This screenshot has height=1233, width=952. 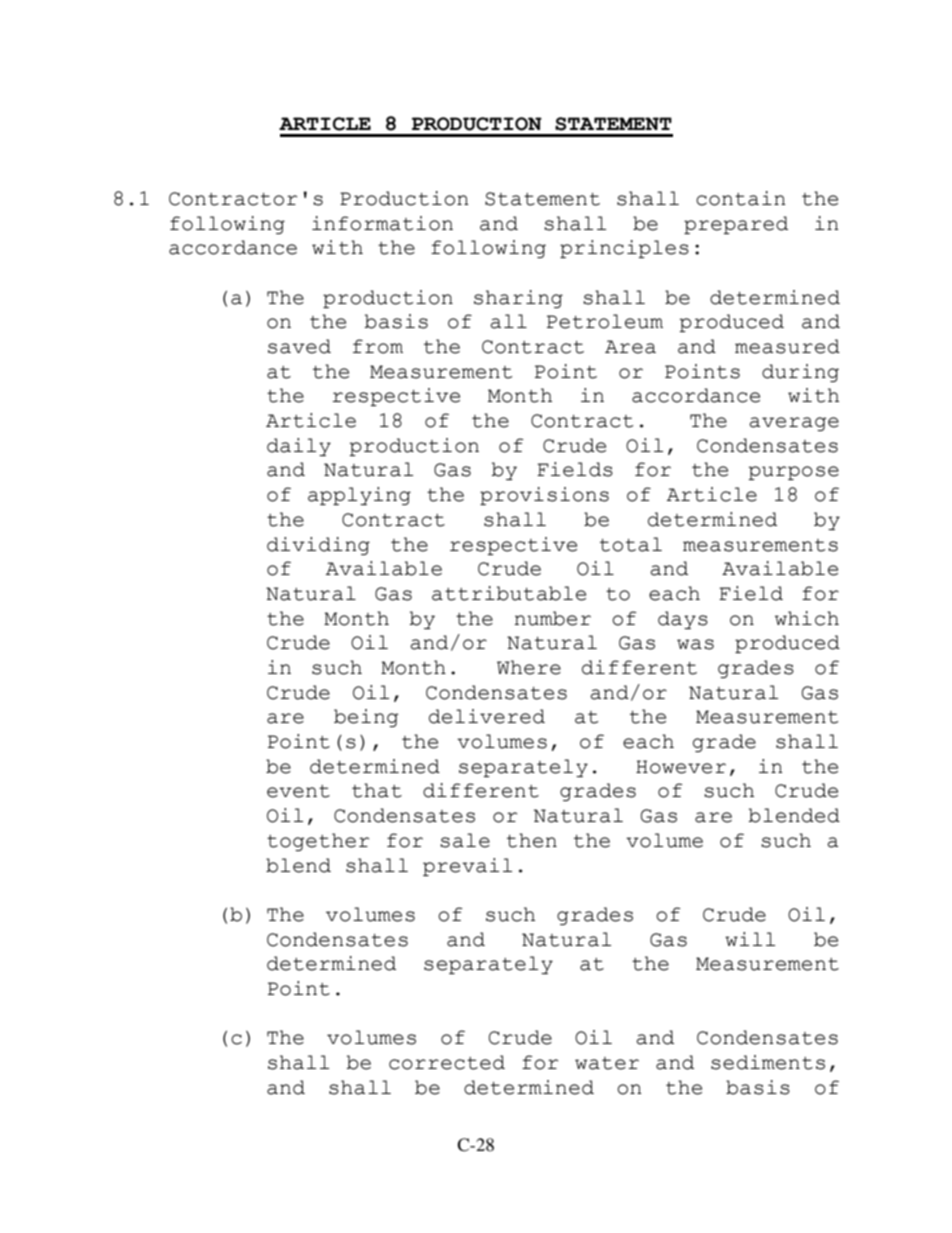 What do you see at coordinates (366, 718) in the screenshot?
I see `being` at bounding box center [366, 718].
